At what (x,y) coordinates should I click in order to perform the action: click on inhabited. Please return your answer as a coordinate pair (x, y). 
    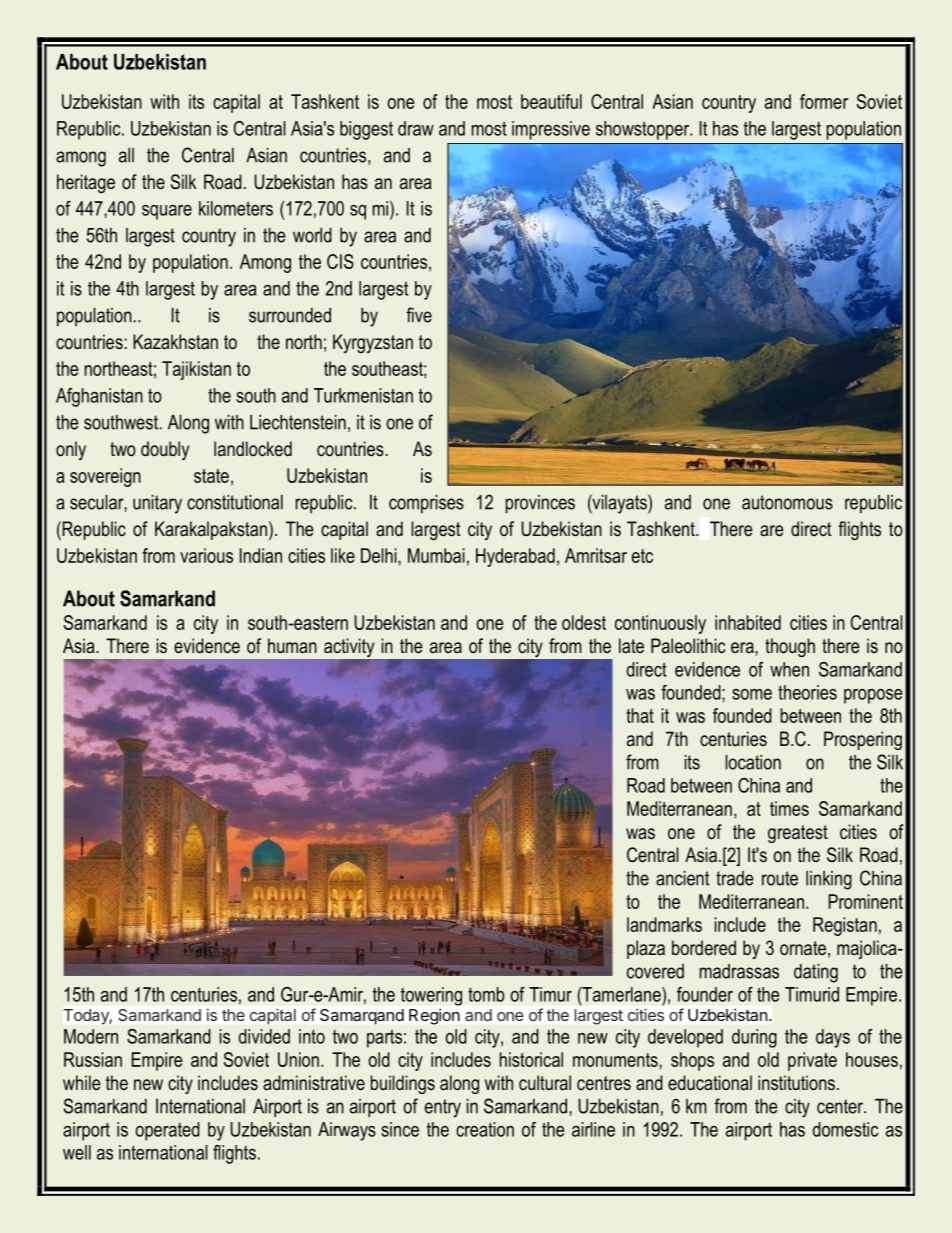
    Looking at the image, I should click on (748, 622).
